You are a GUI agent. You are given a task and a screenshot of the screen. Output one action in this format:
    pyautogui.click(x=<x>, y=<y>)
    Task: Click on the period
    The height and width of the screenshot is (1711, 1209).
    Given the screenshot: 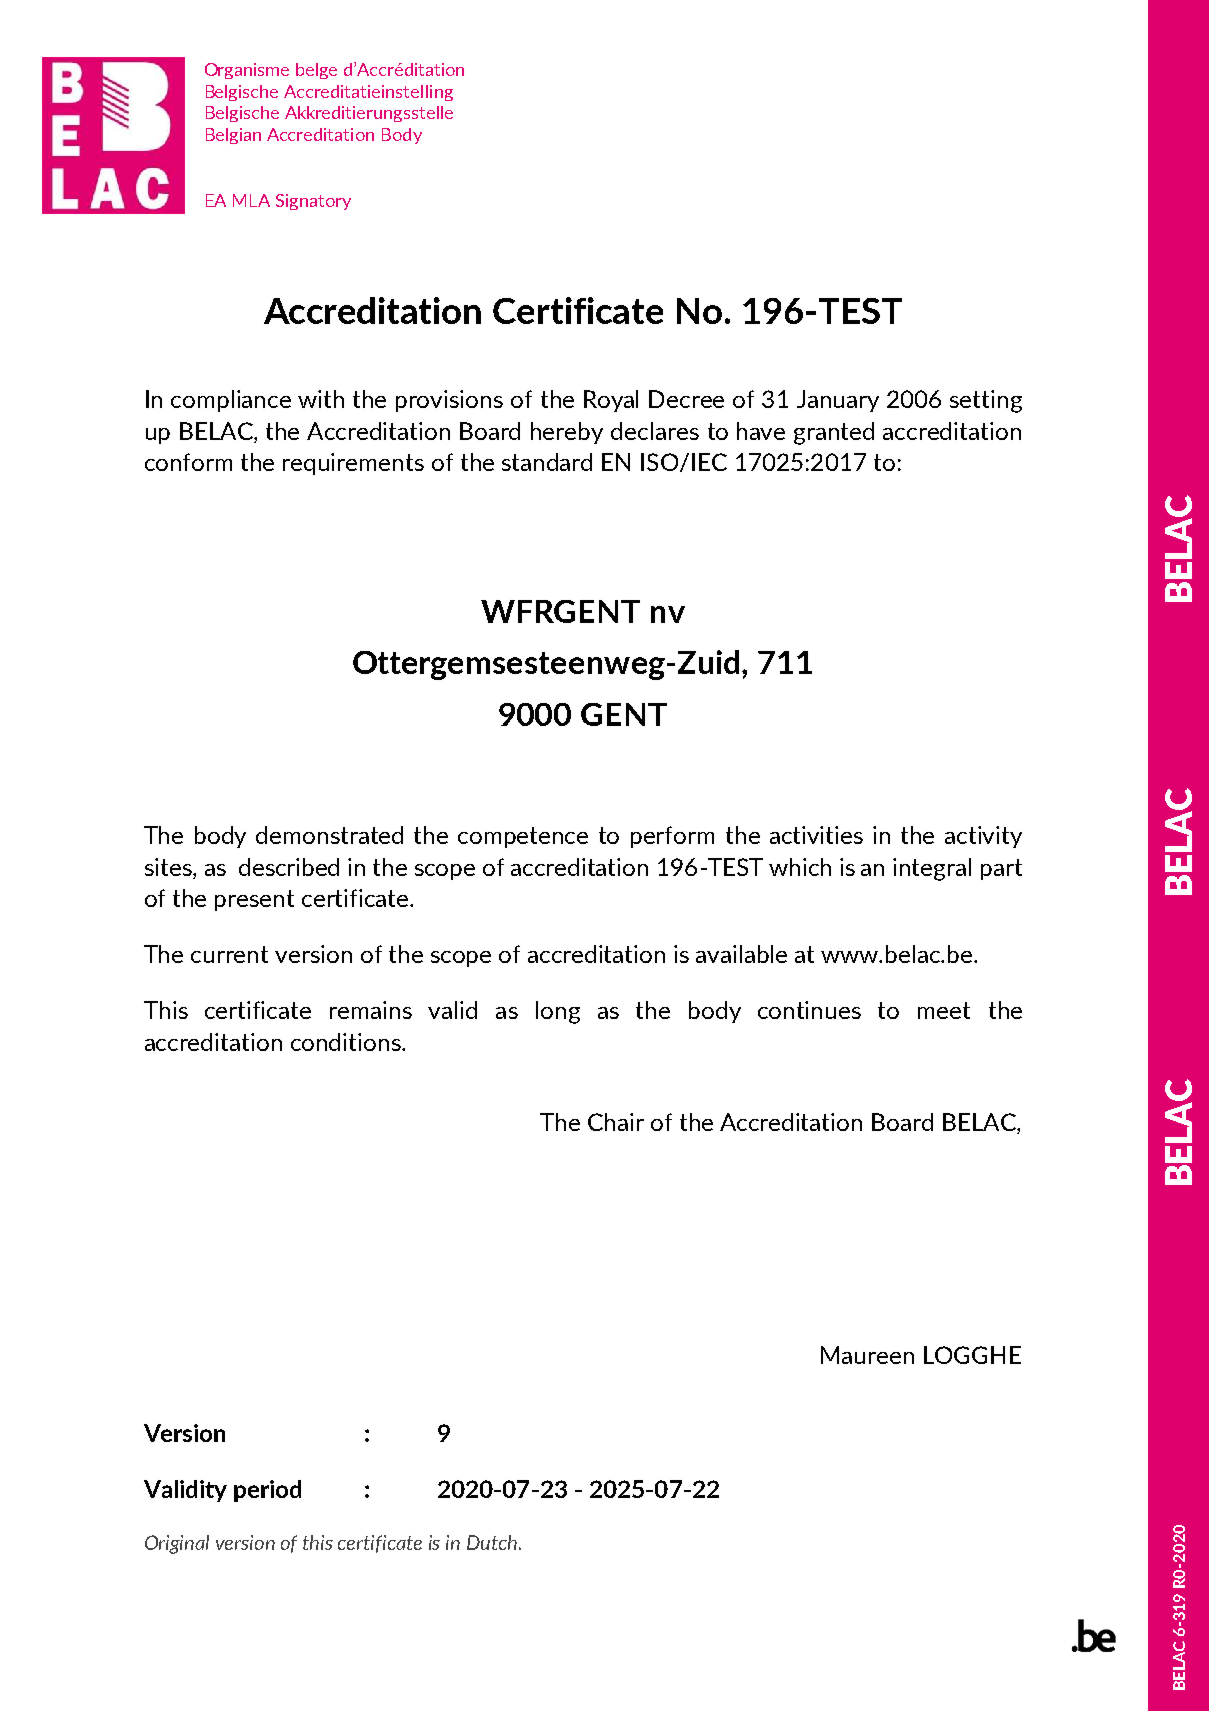 What is the action you would take?
    pyautogui.click(x=267, y=1491)
